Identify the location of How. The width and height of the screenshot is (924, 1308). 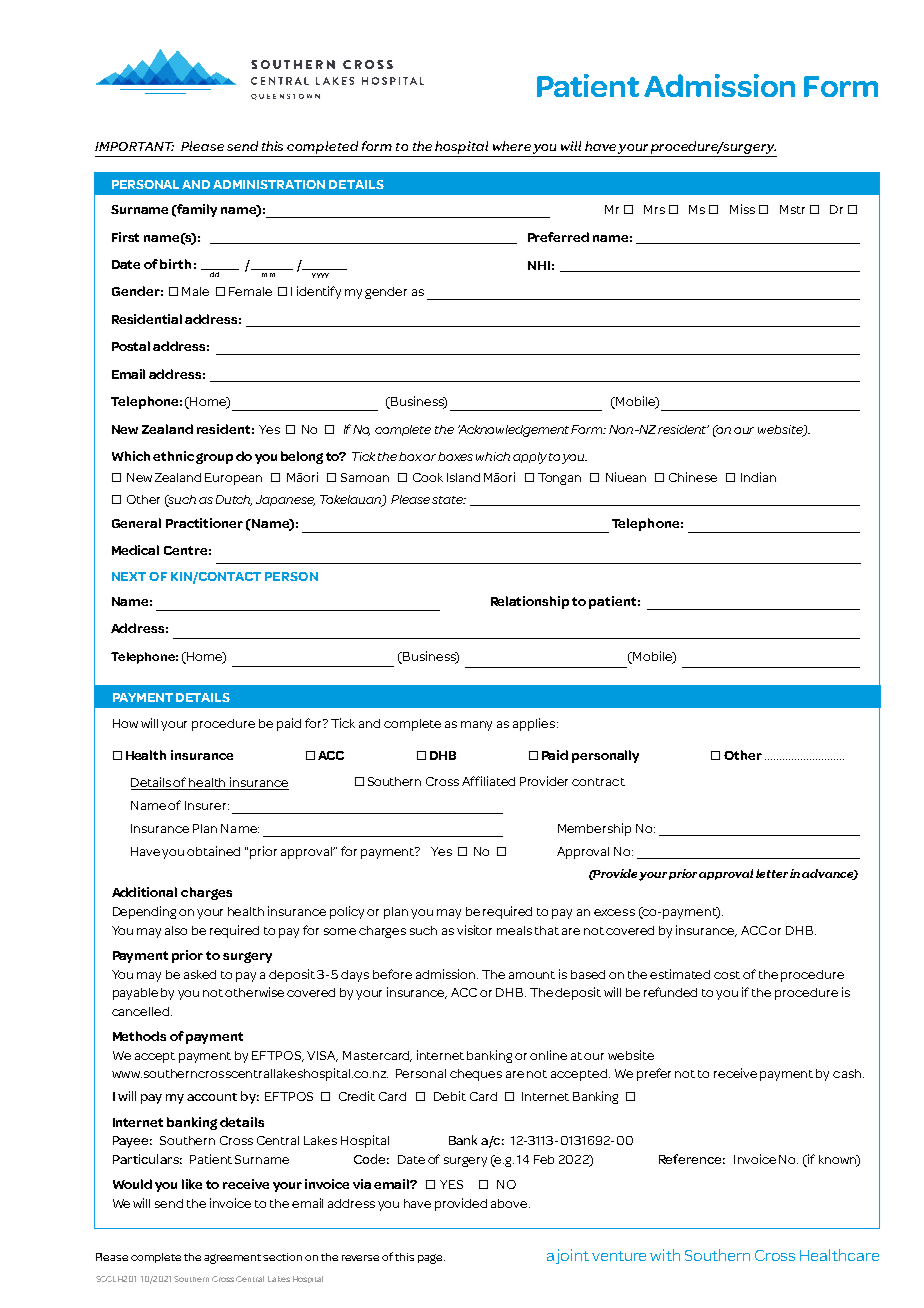
(125, 723).
